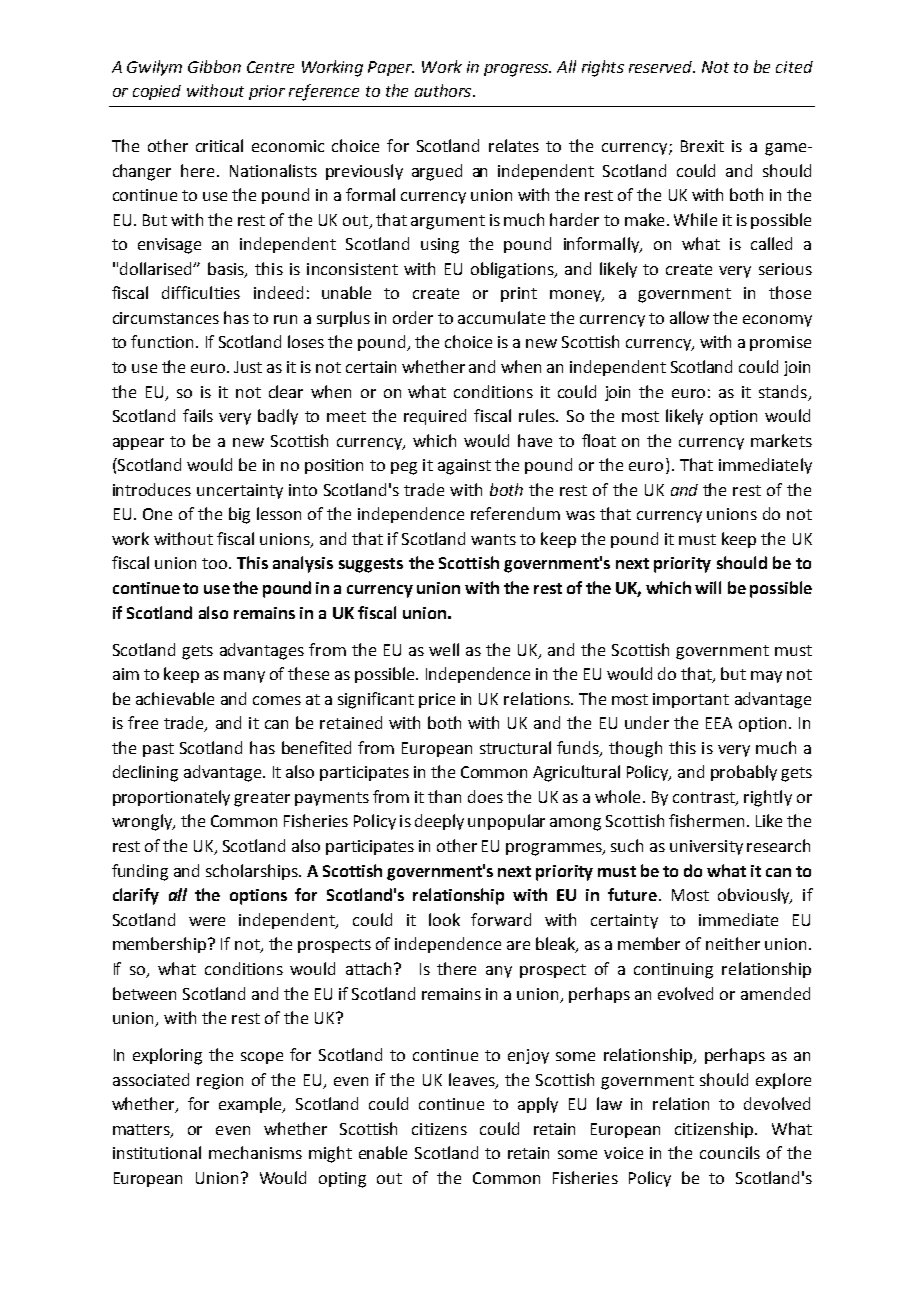 The height and width of the screenshot is (1308, 924). What do you see at coordinates (171, 798) in the screenshot?
I see `proportionately` at bounding box center [171, 798].
